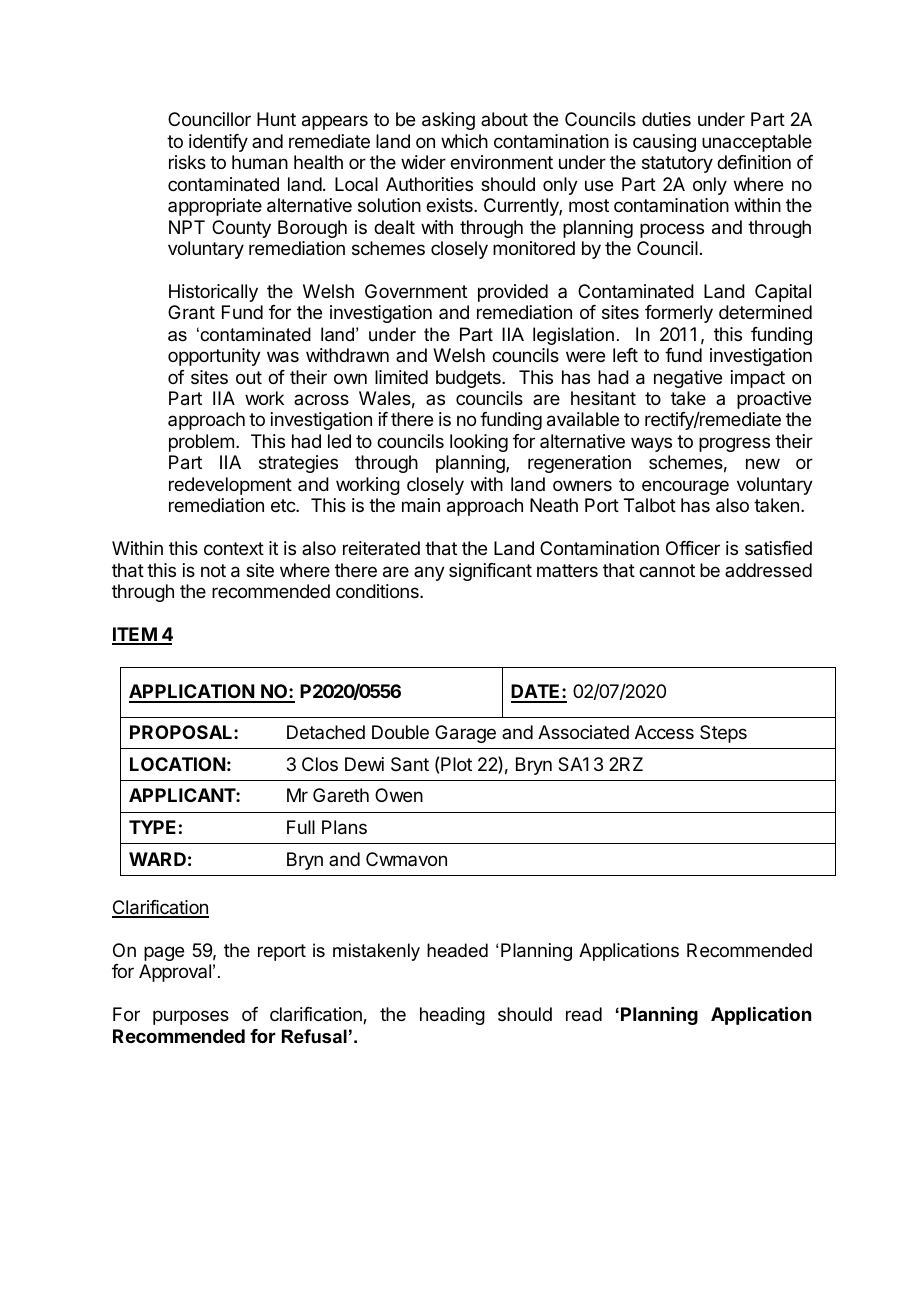  What do you see at coordinates (677, 164) in the page?
I see `statutory` at bounding box center [677, 164].
